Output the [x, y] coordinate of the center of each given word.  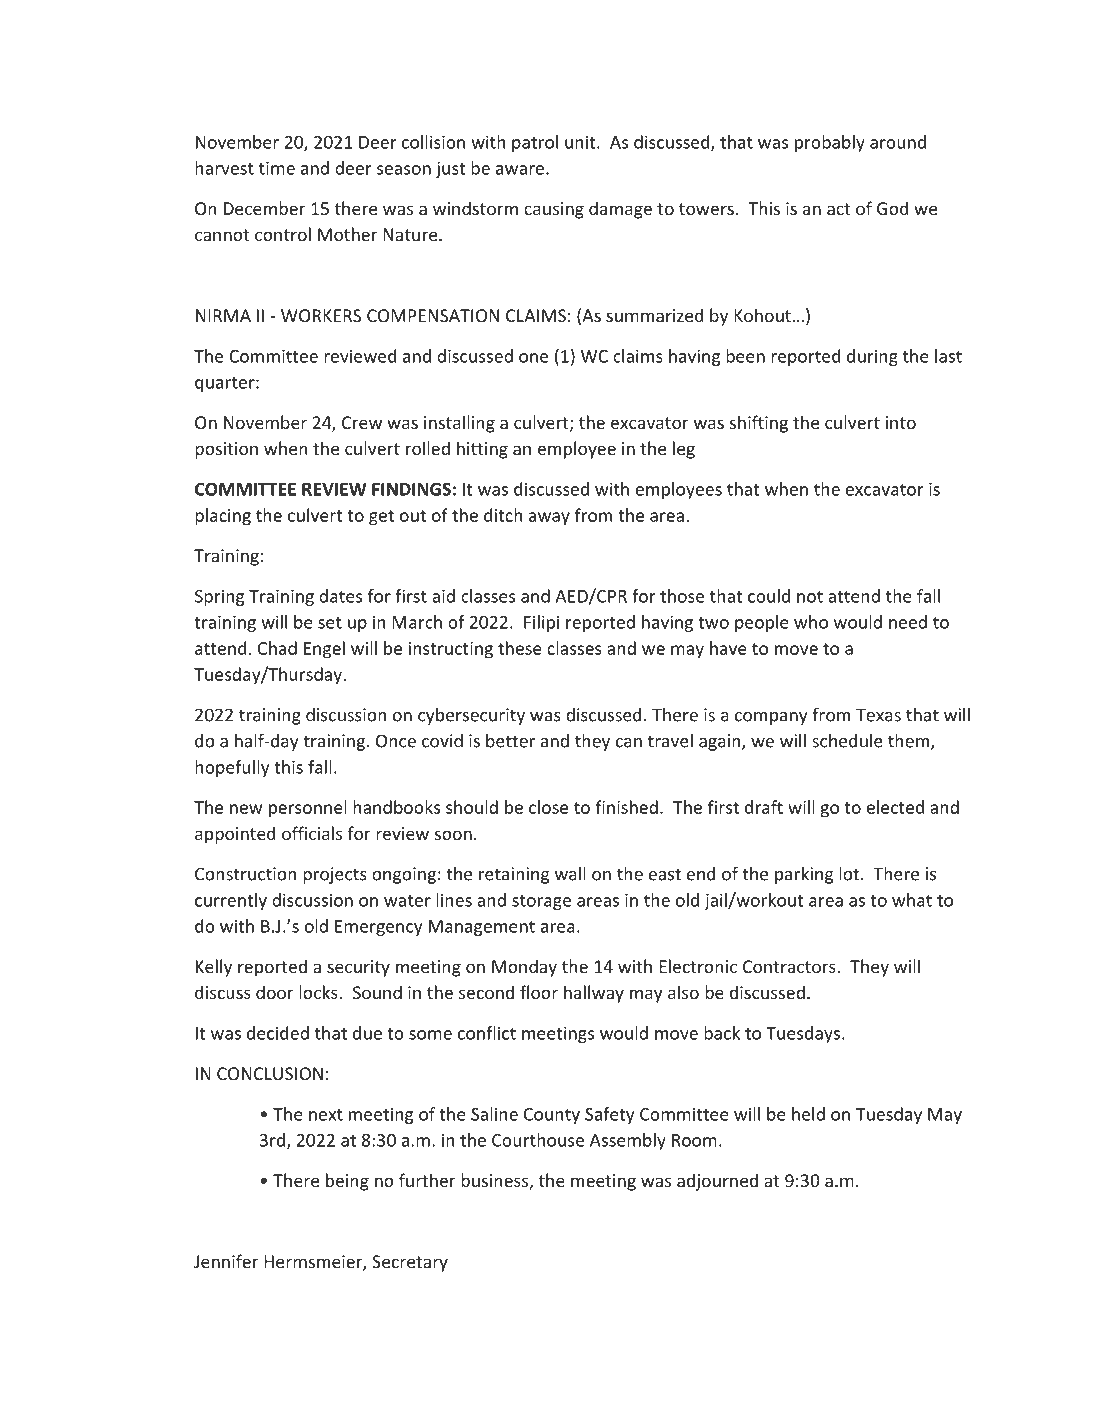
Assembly [628, 1141]
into [901, 422]
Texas [878, 715]
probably [830, 143]
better [510, 741]
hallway [594, 994]
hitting [482, 450]
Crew [362, 422]
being [347, 1182]
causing [554, 210]
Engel [324, 650]
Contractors [790, 966]
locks [319, 992]
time [277, 168]
